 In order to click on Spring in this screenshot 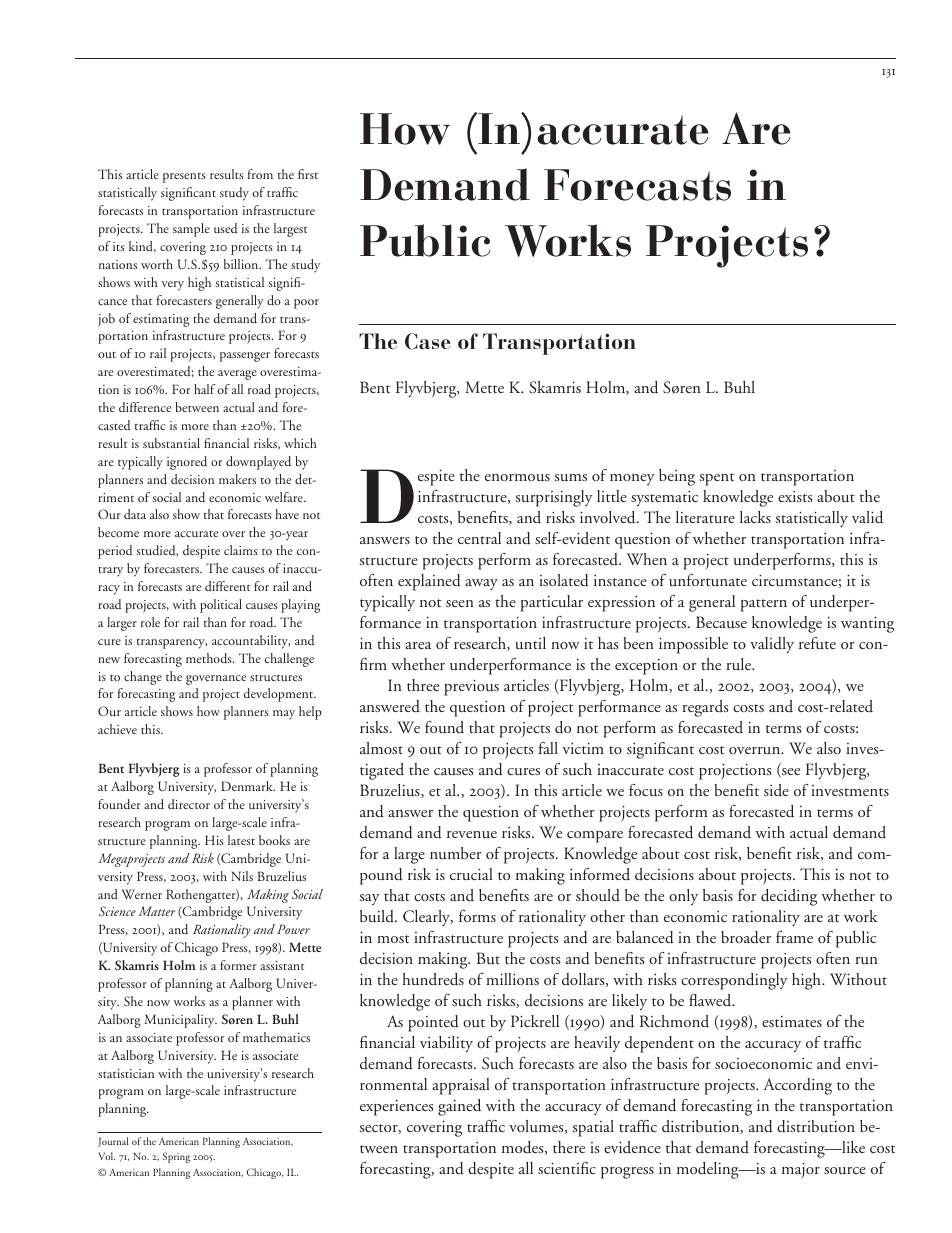, I will do `click(176, 1157)`.
